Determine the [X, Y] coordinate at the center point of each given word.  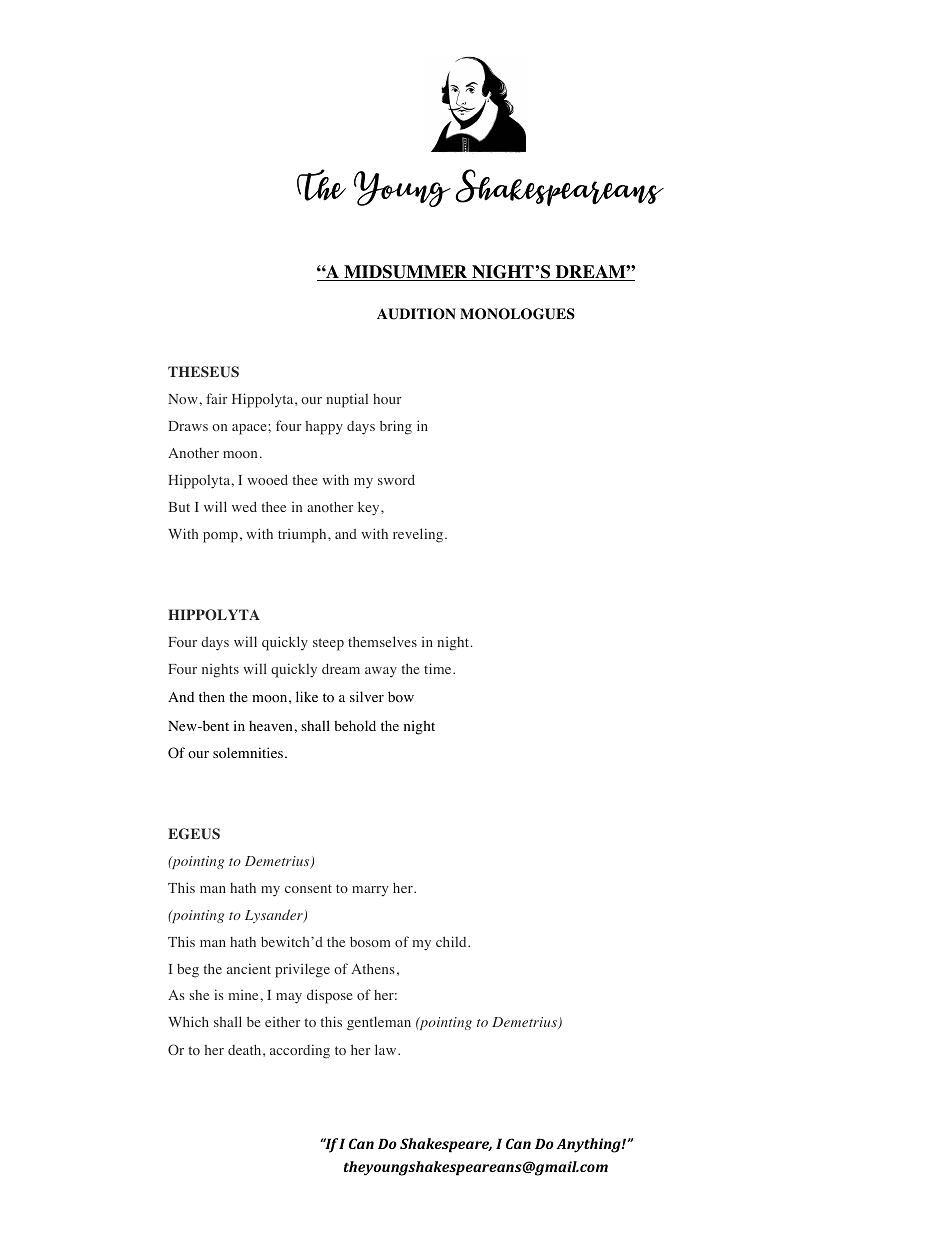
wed [244, 506]
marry [370, 891]
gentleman [379, 1023]
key [370, 508]
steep [328, 644]
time [439, 668]
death [246, 1049]
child [452, 941]
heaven [272, 726]
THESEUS [203, 372]
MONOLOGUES [517, 314]
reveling [419, 535]
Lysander [275, 916]
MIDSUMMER [406, 273]
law [387, 1049]
